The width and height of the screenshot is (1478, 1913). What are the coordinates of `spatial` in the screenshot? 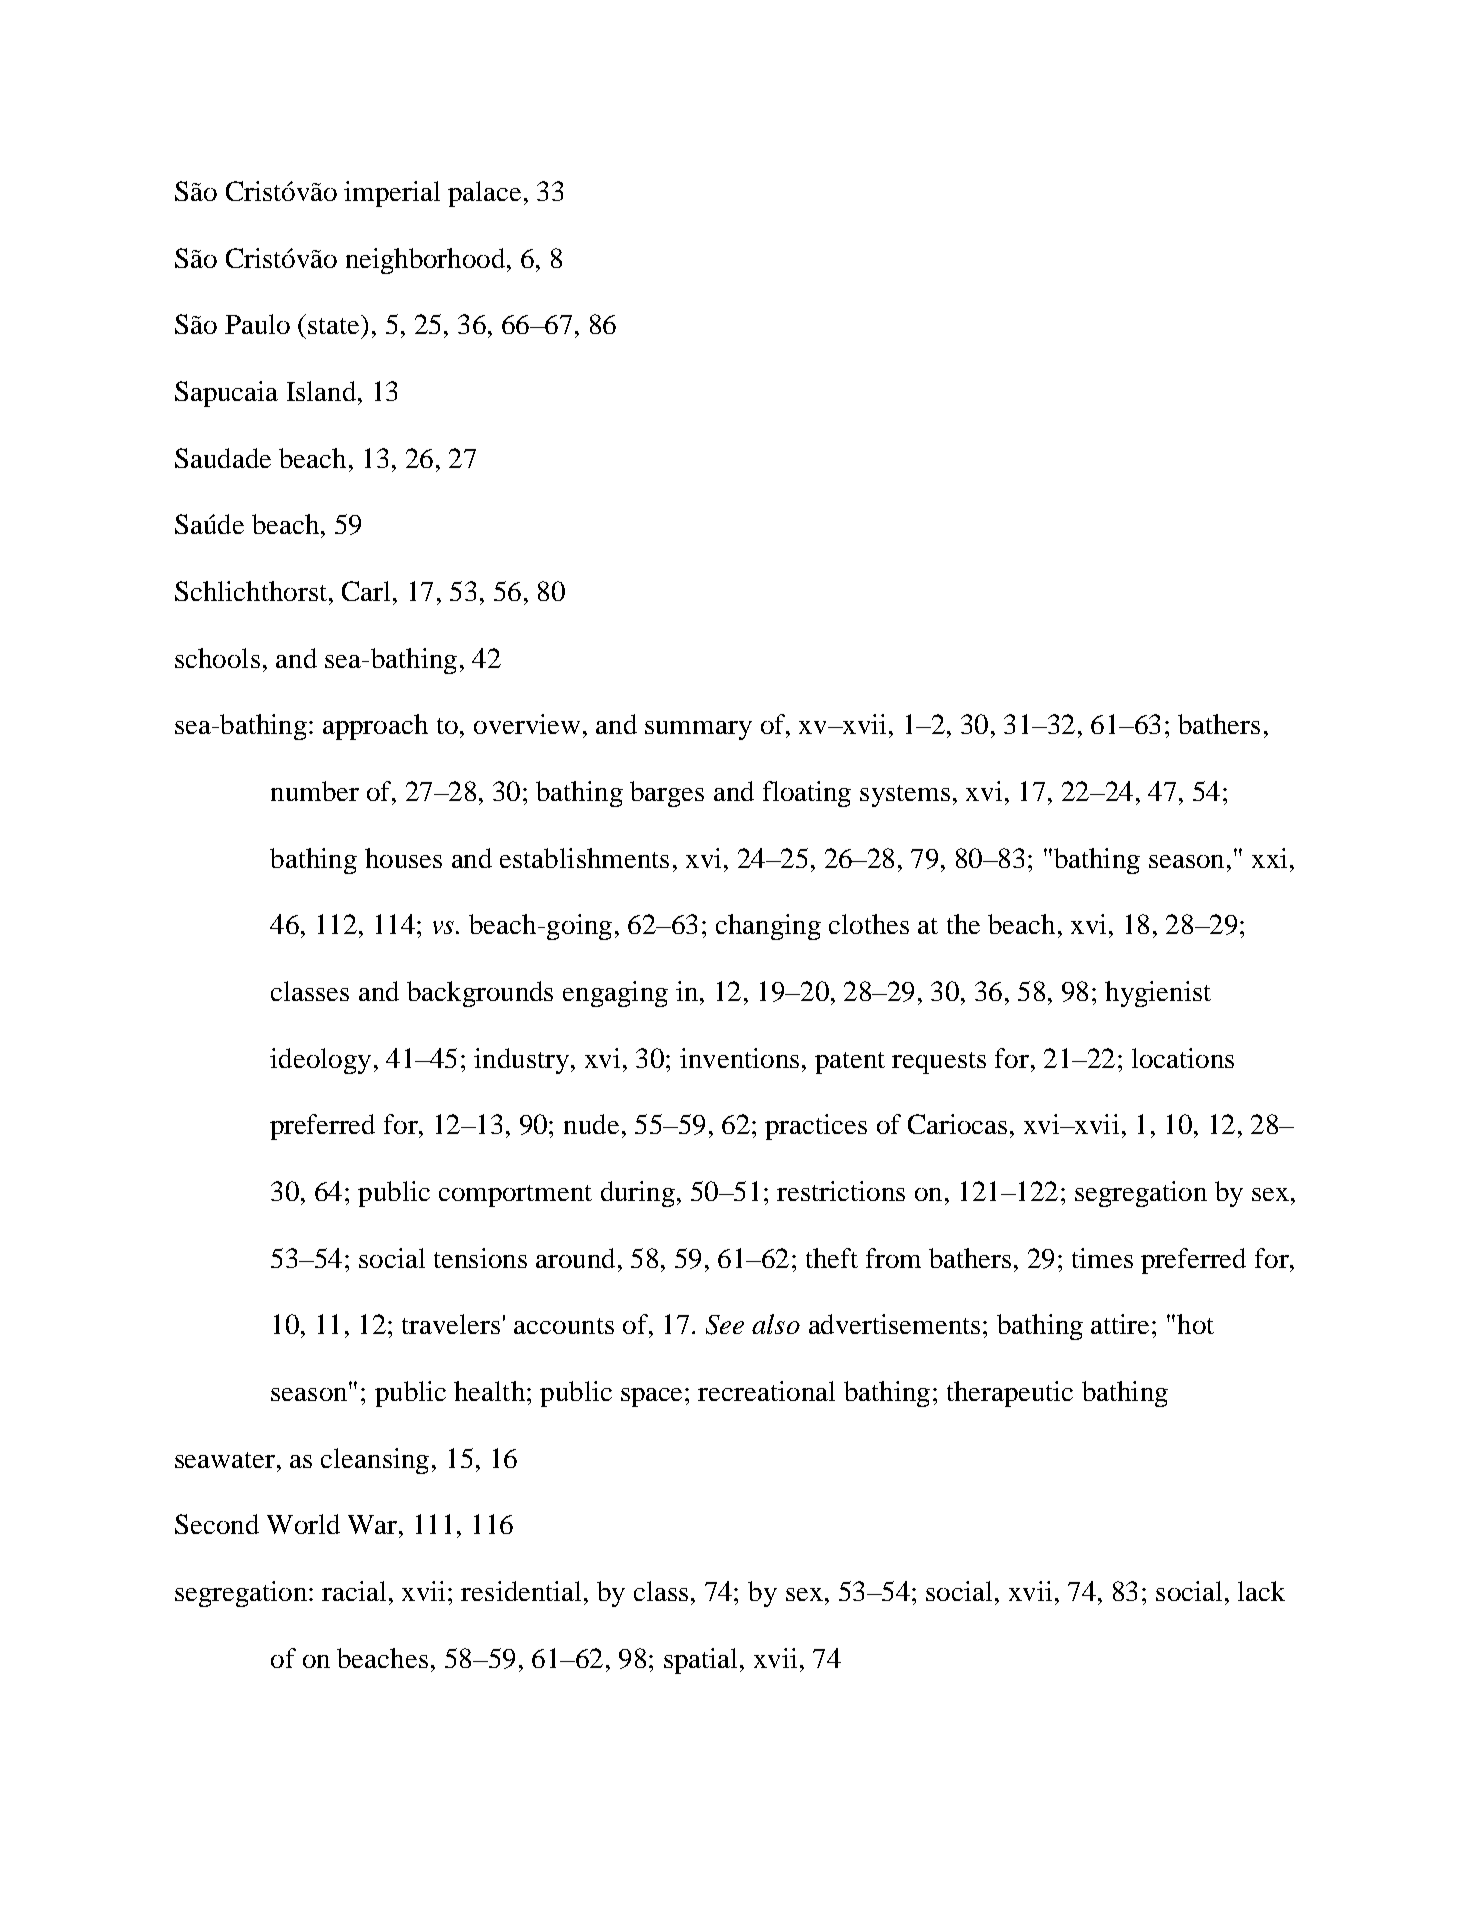 It's located at (700, 1661).
